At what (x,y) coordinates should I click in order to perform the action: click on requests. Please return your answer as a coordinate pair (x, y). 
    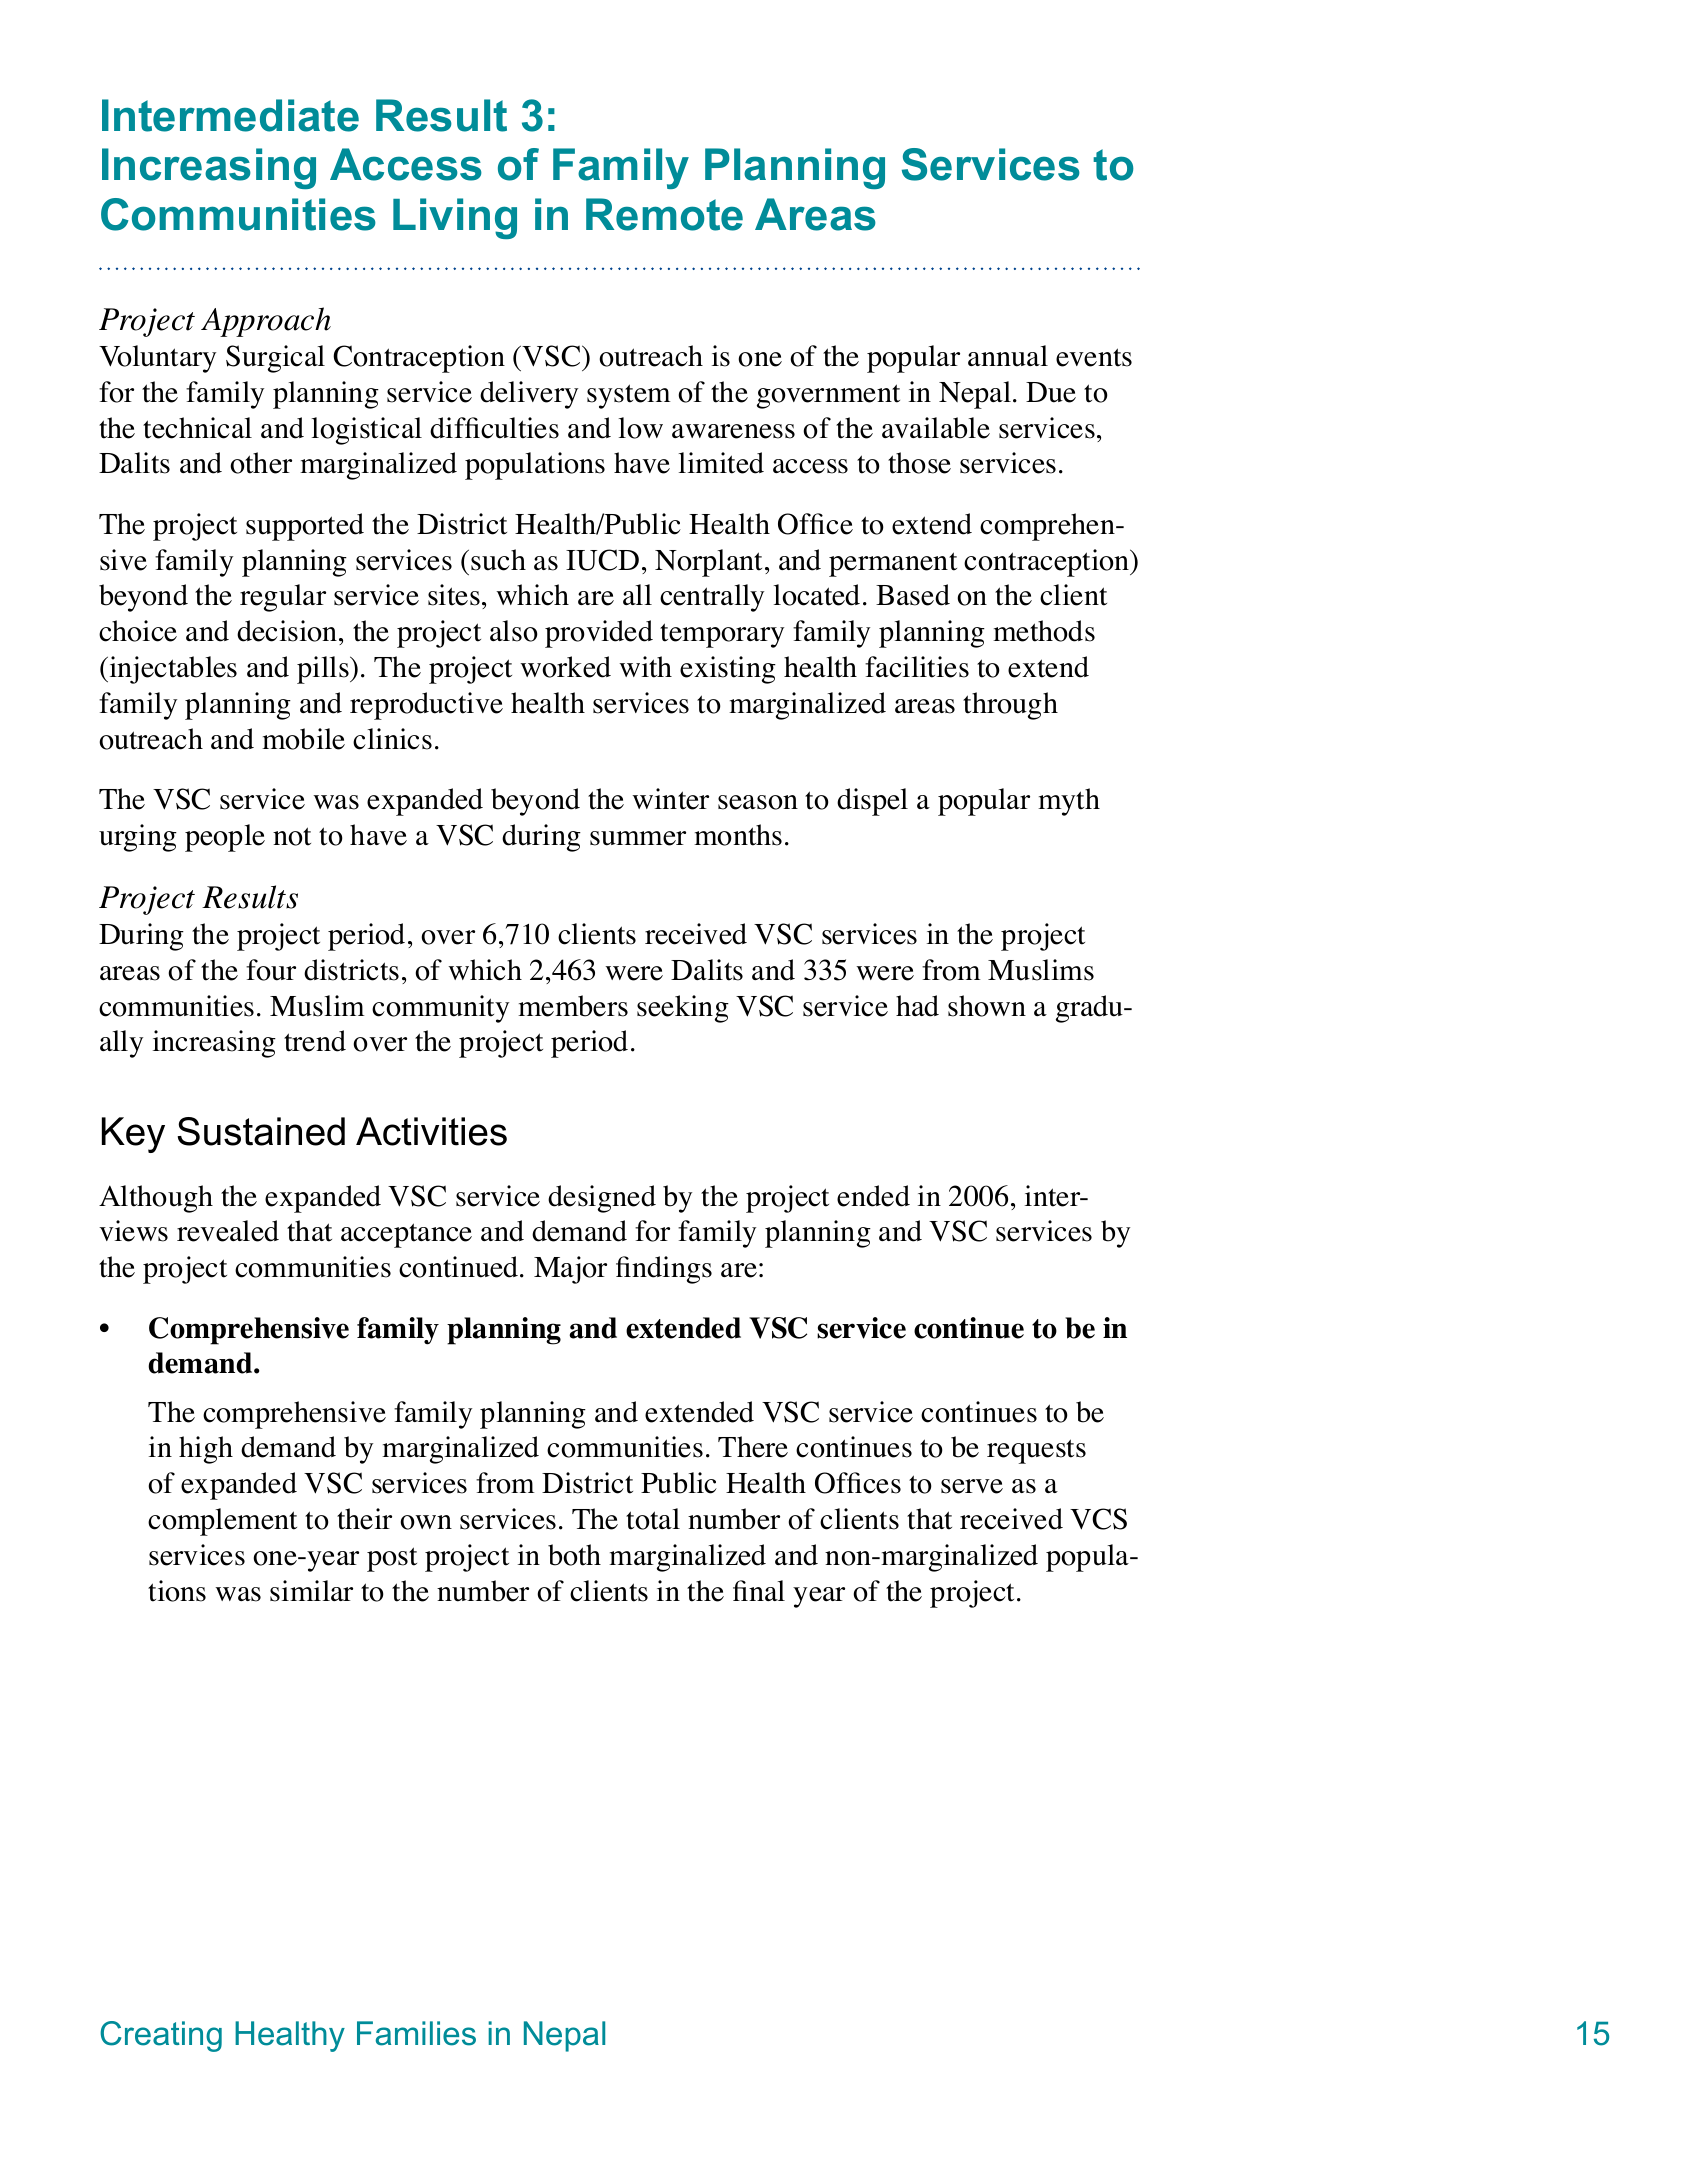
    Looking at the image, I should click on (1036, 1451).
